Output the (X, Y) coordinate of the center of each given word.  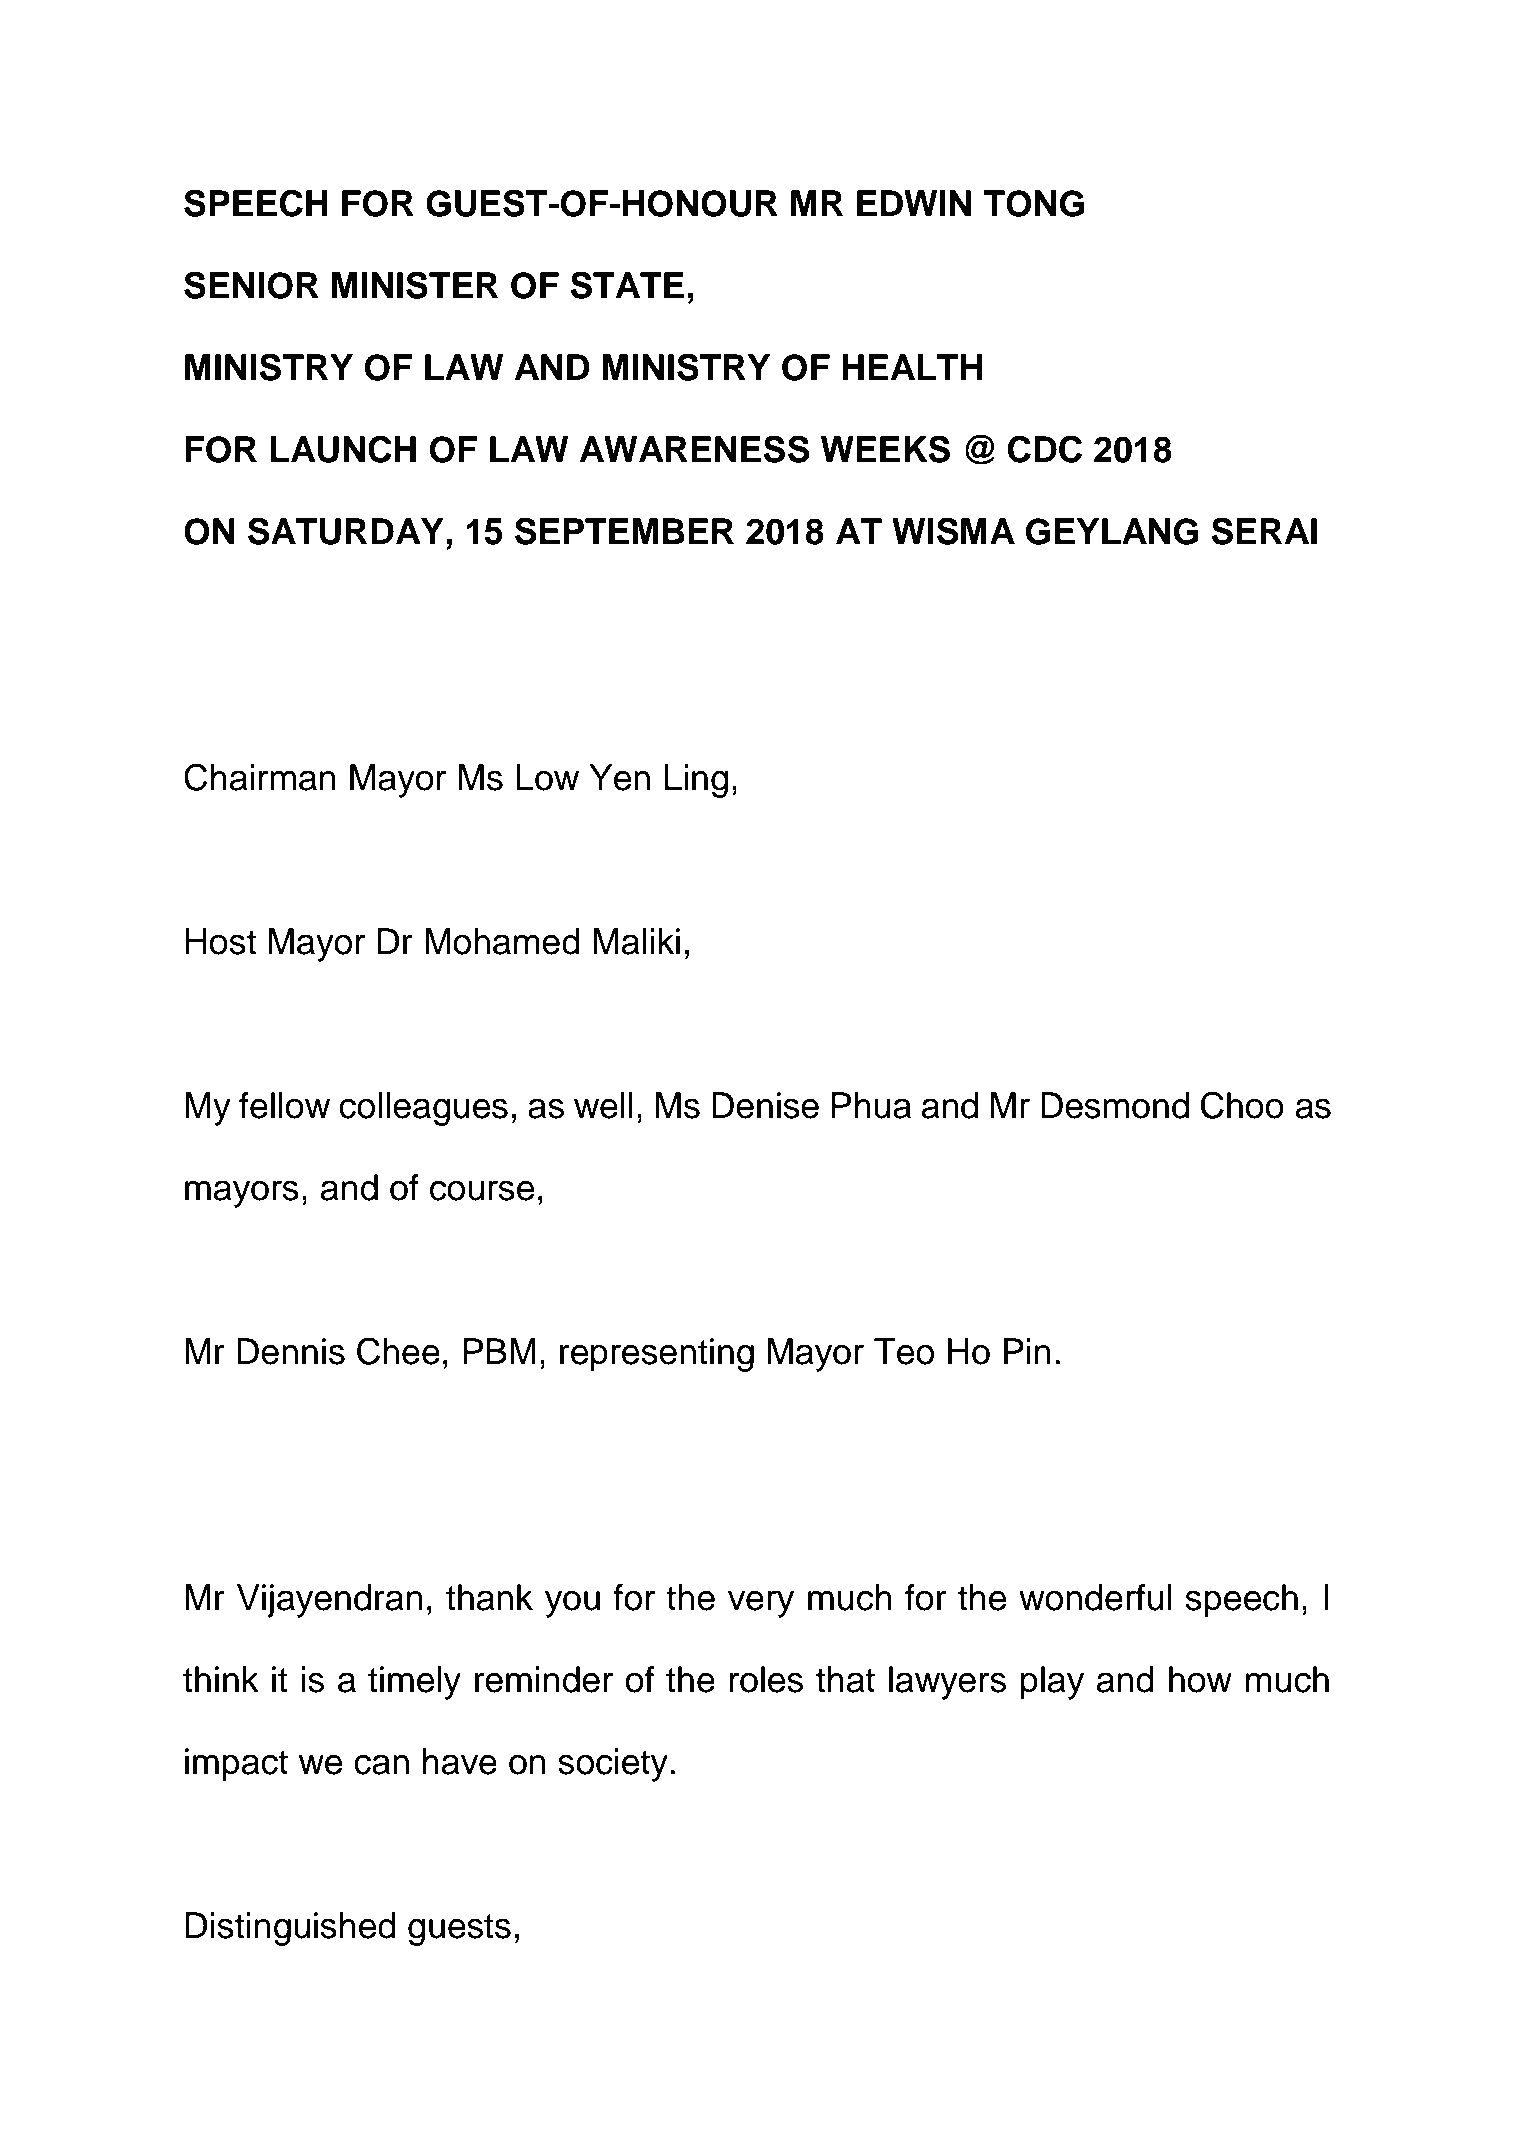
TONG (1033, 203)
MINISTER (415, 285)
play (1052, 1683)
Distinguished (290, 1929)
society (613, 1765)
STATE (627, 285)
